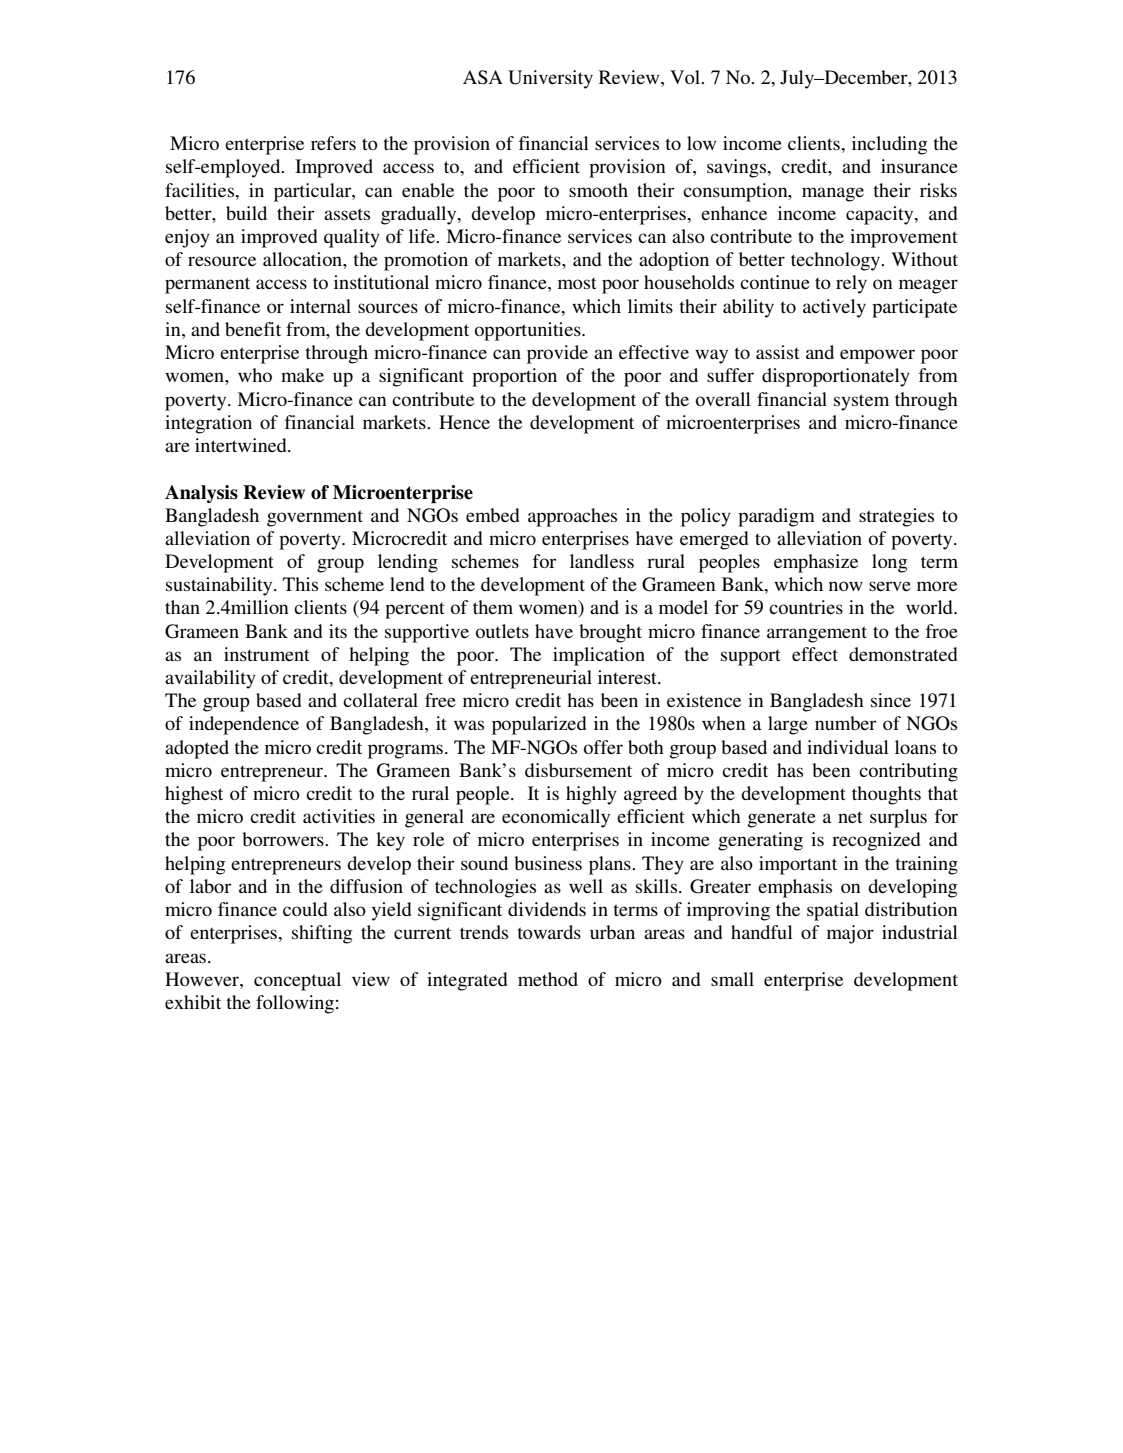 The height and width of the screenshot is (1453, 1123). What do you see at coordinates (548, 979) in the screenshot?
I see `method` at bounding box center [548, 979].
